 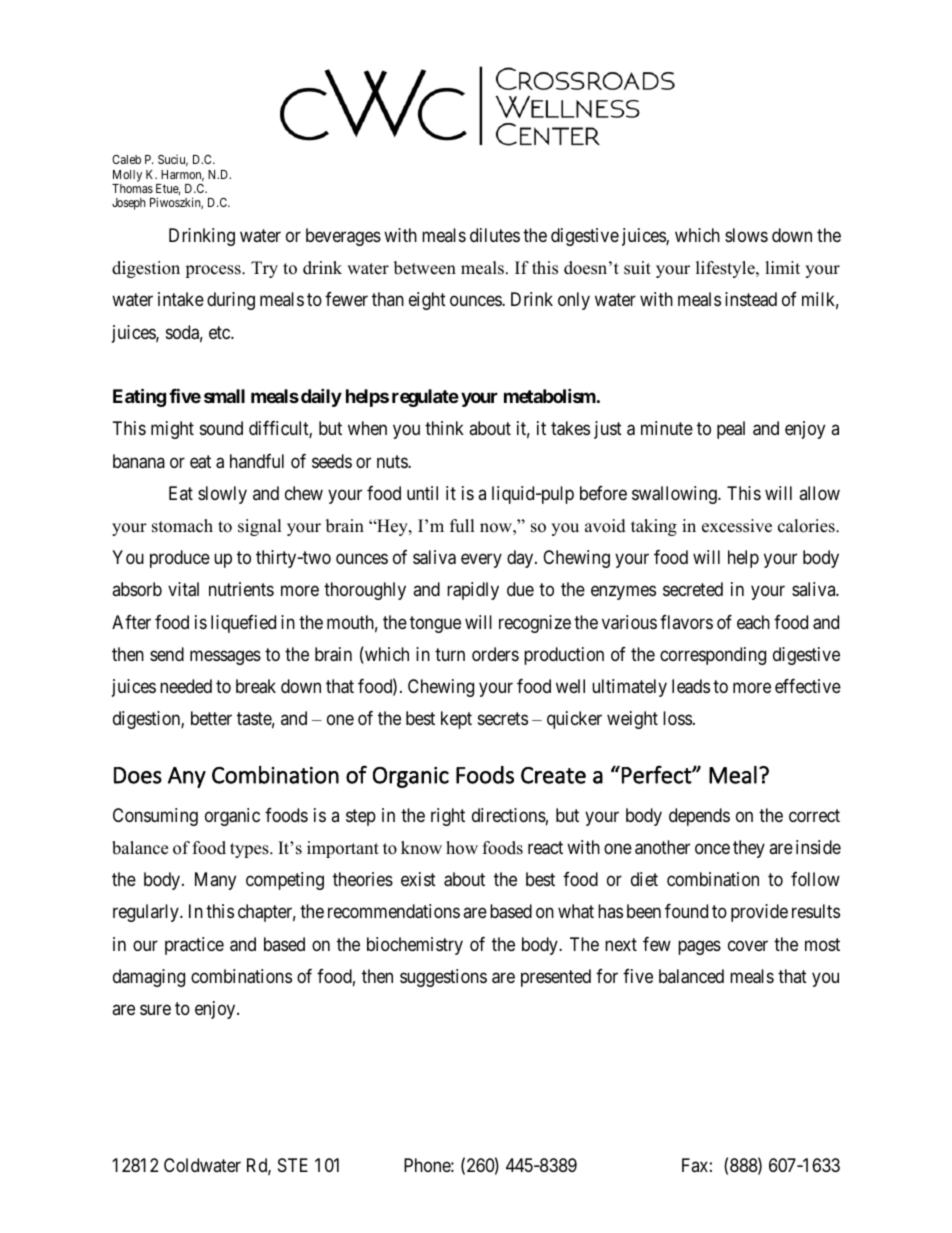 I want to click on regulate, so click(x=425, y=398).
